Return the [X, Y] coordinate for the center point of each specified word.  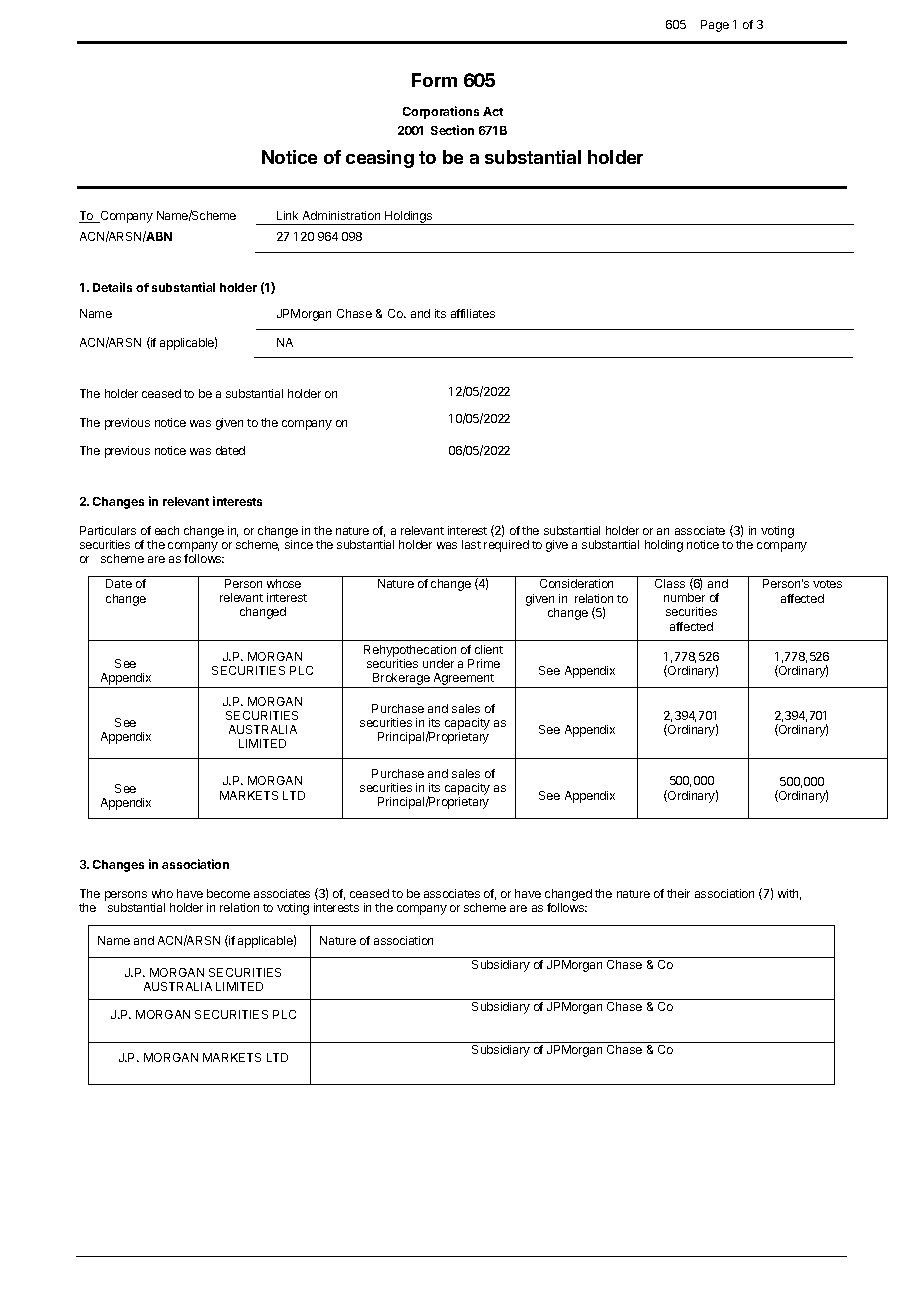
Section [452, 130]
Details [112, 287]
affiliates [473, 313]
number [684, 597]
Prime [484, 663]
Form [434, 80]
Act [493, 111]
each [167, 530]
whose [284, 583]
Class [670, 583]
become [228, 893]
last [471, 544]
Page [715, 26]
